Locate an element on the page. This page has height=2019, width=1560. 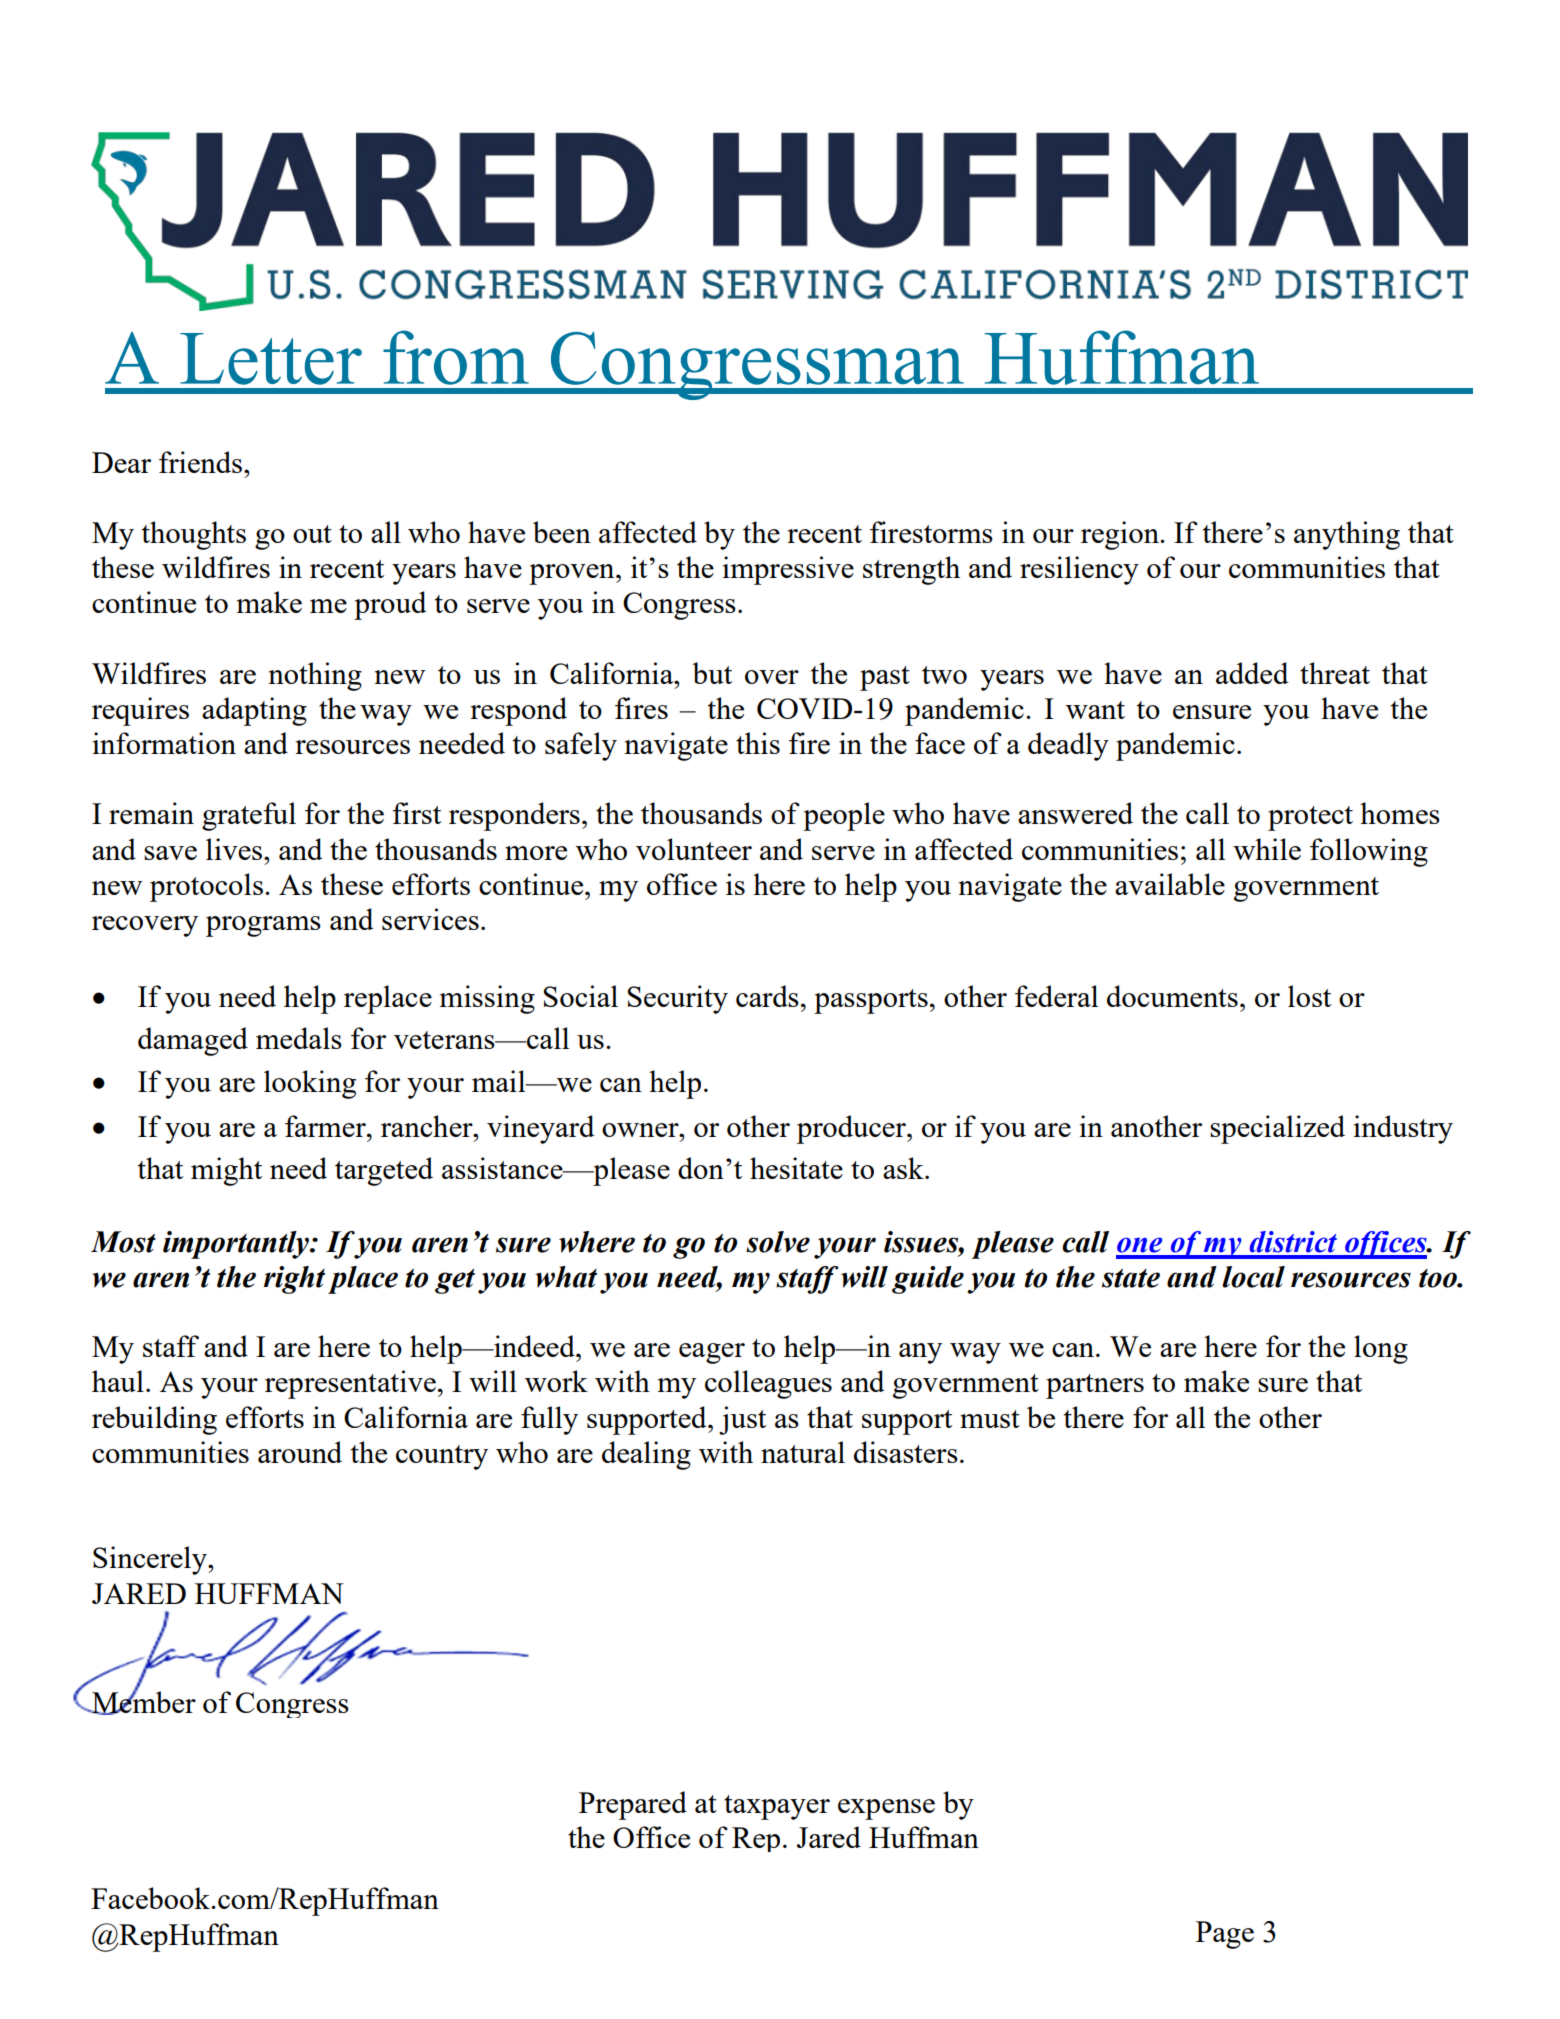
Letter is located at coordinates (271, 359).
